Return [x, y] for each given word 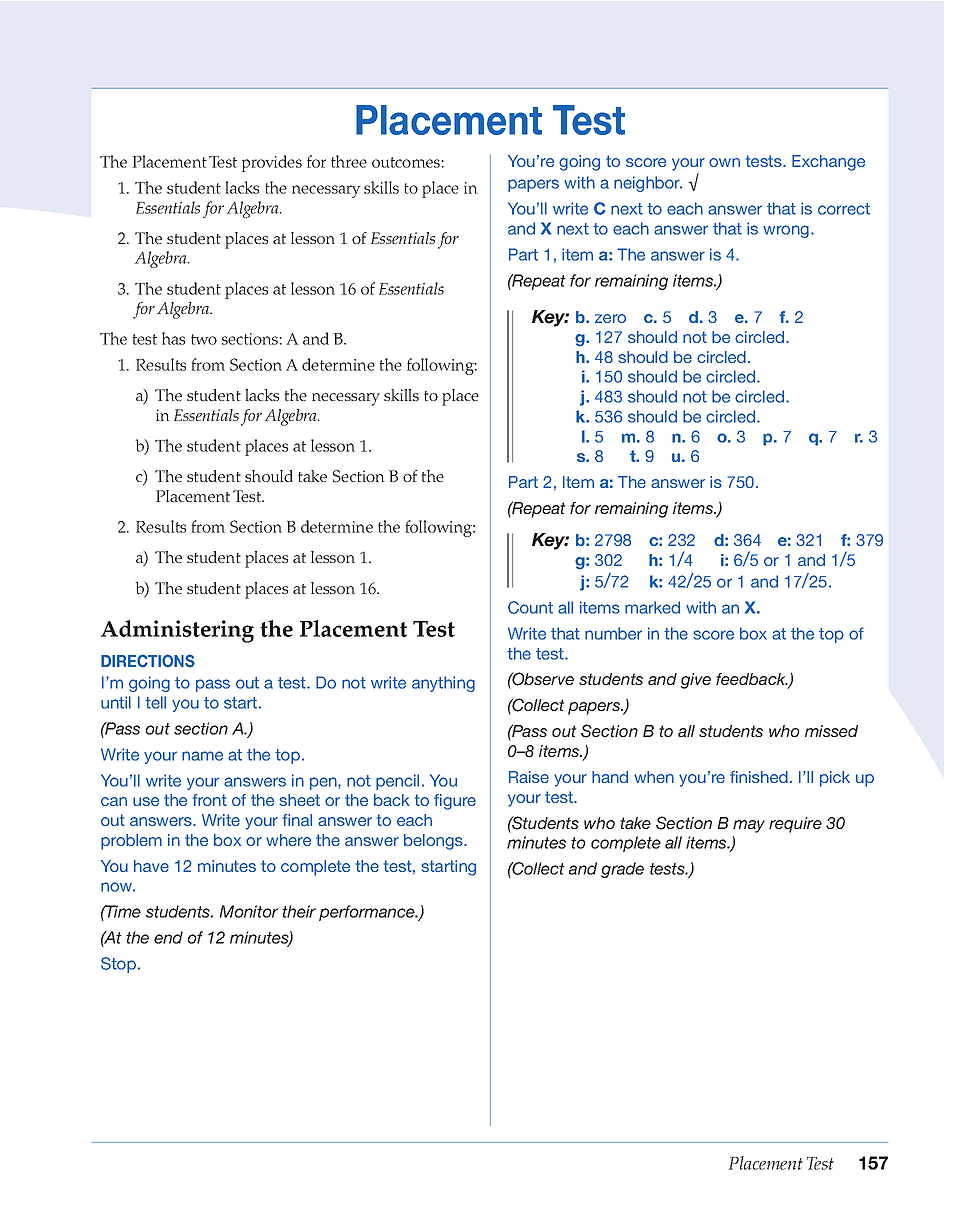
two [204, 339]
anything [443, 684]
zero [610, 318]
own [724, 162]
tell [155, 702]
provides [271, 163]
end [168, 937]
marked [652, 607]
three [349, 161]
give [695, 681]
